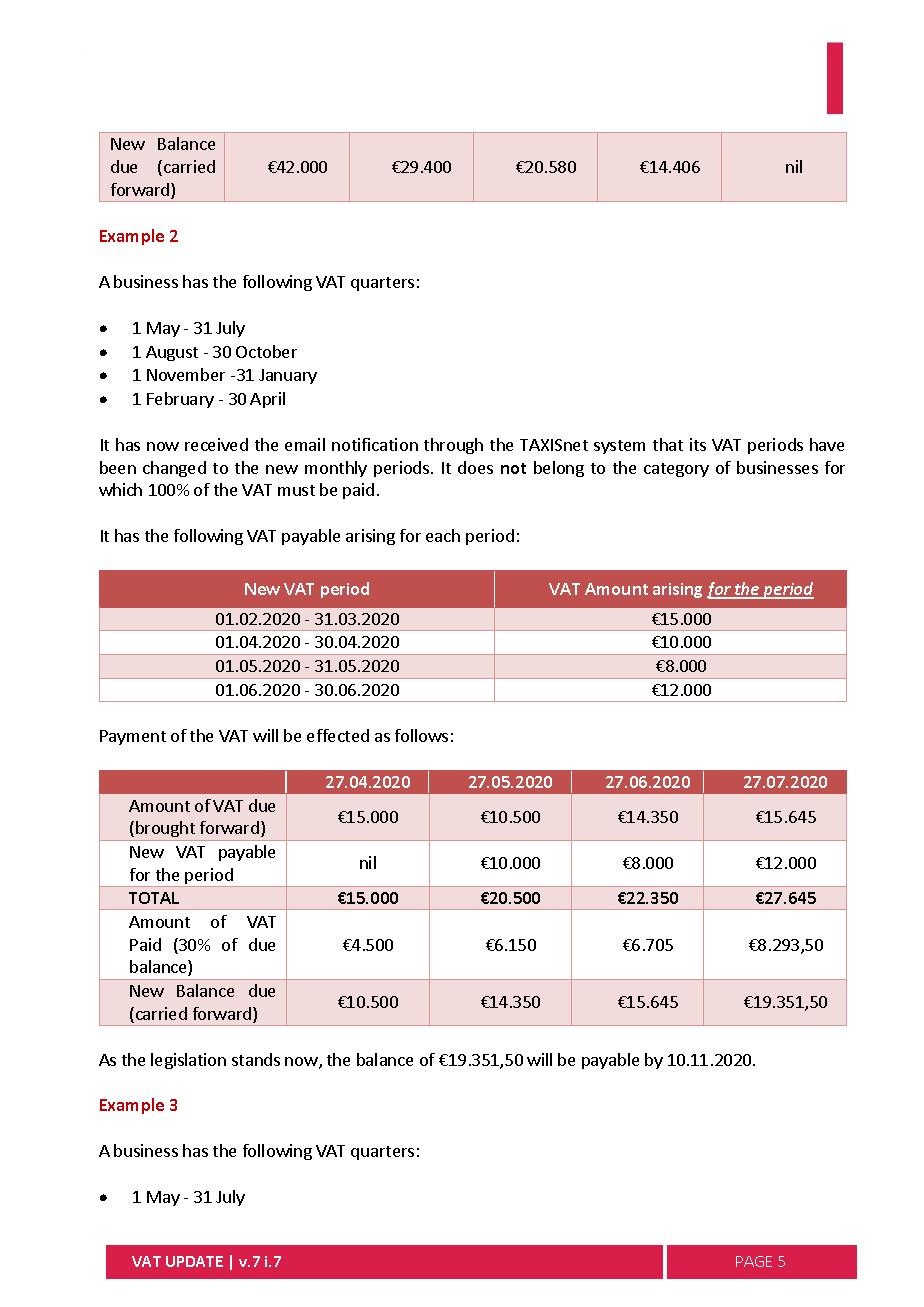 The width and height of the document is (924, 1307). I want to click on November, so click(186, 374).
